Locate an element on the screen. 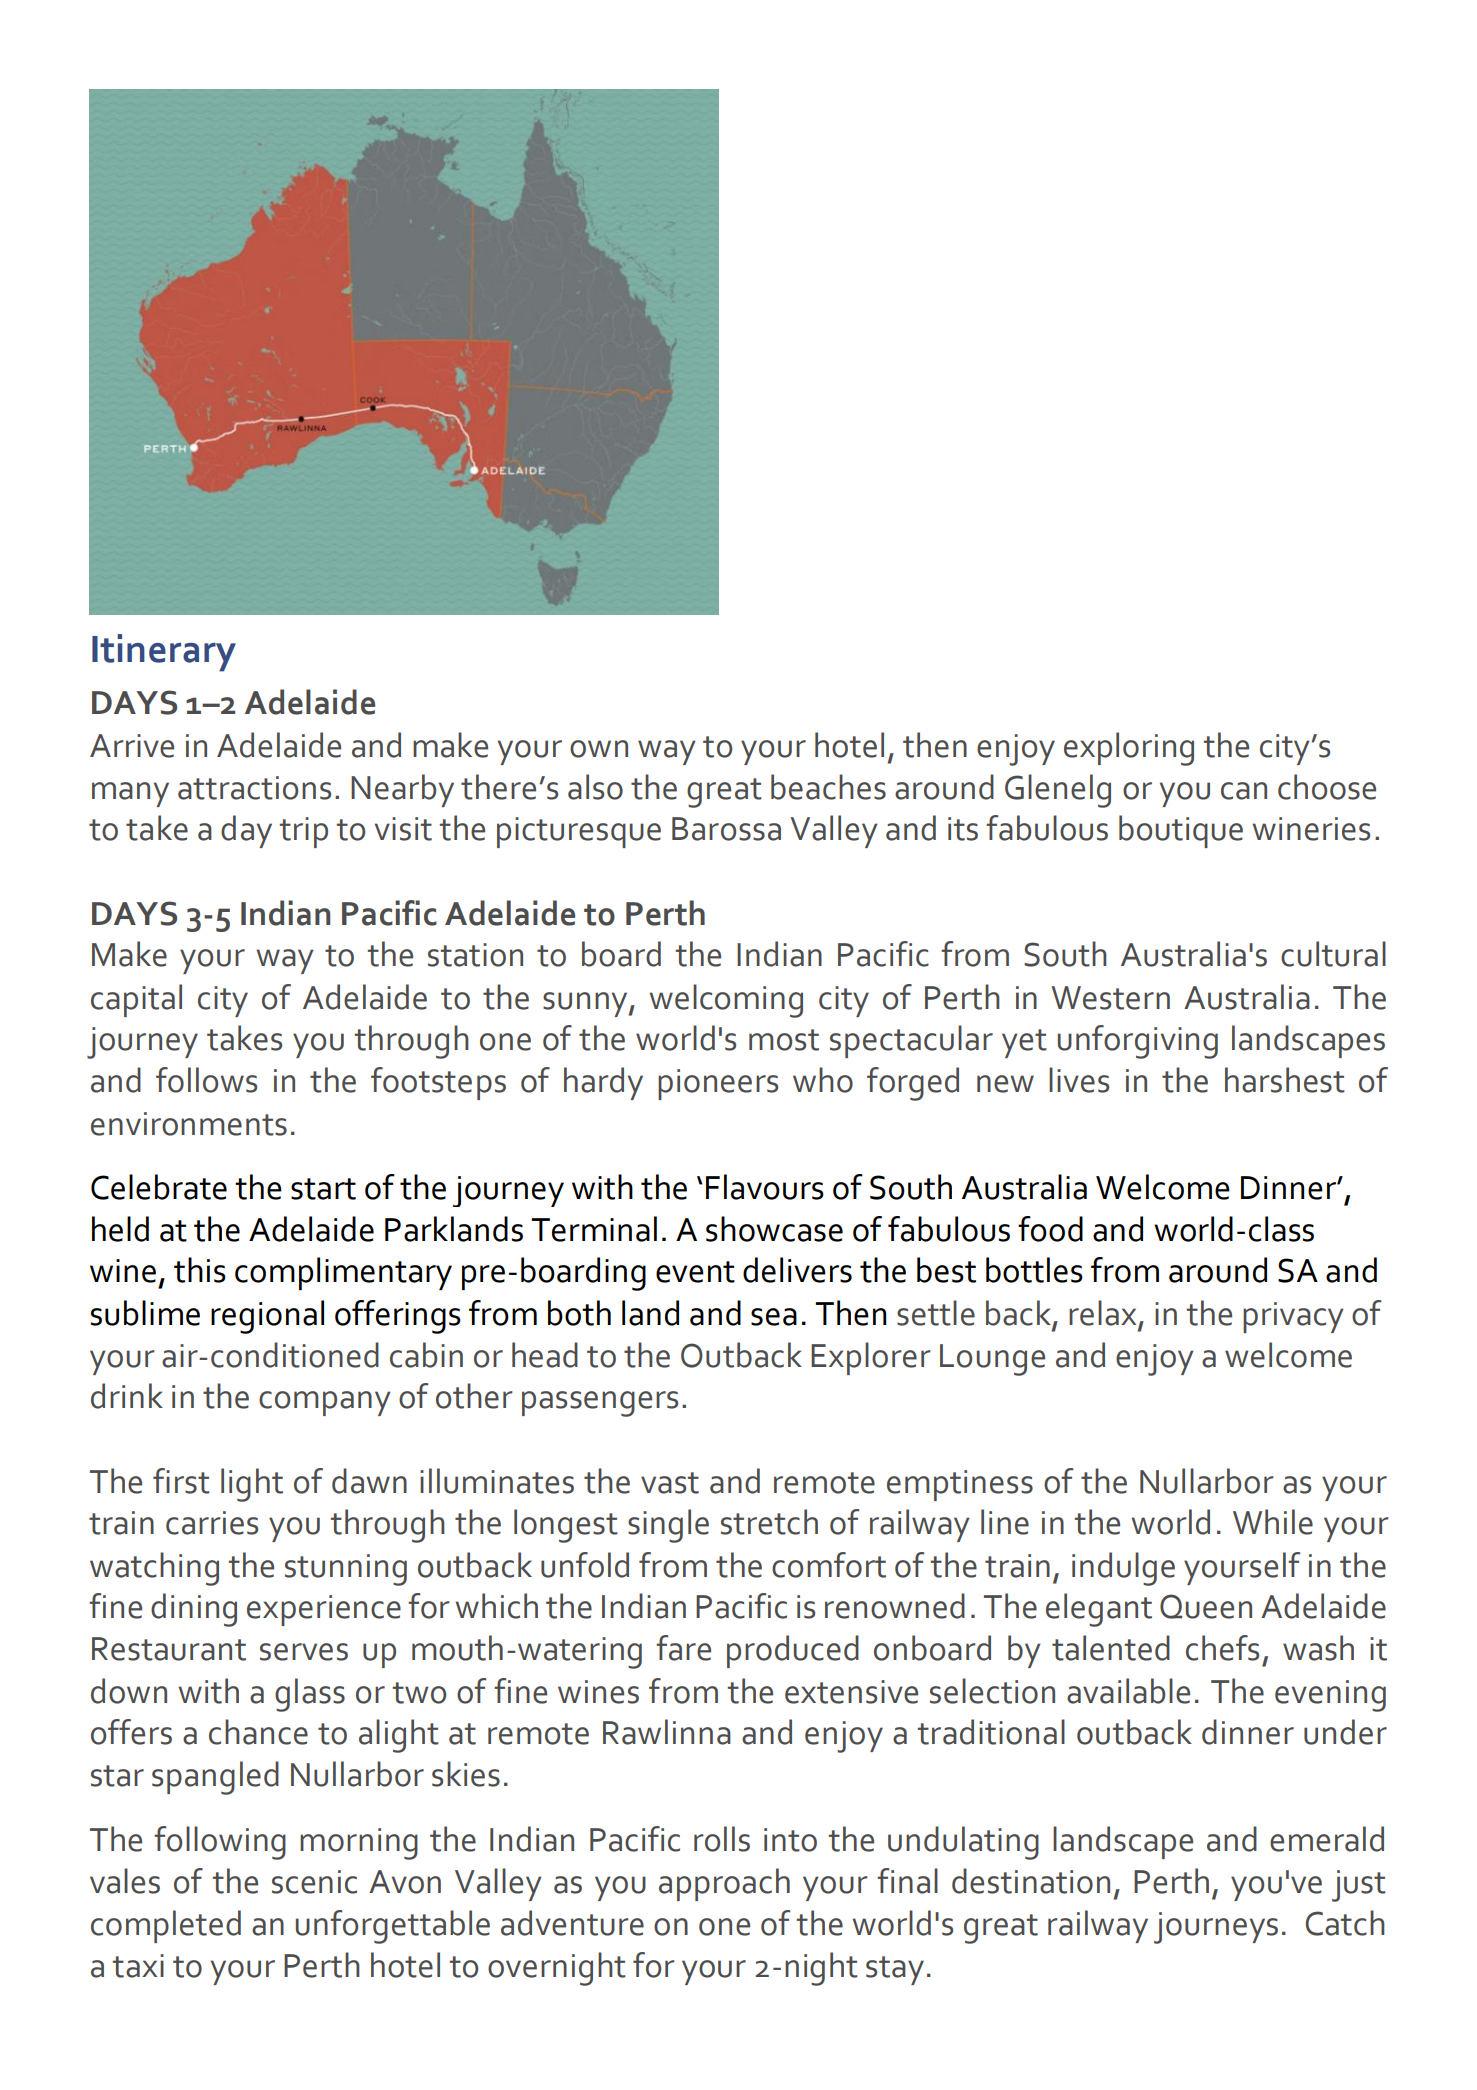 This screenshot has height=2090, width=1477. Catch is located at coordinates (1345, 1923).
